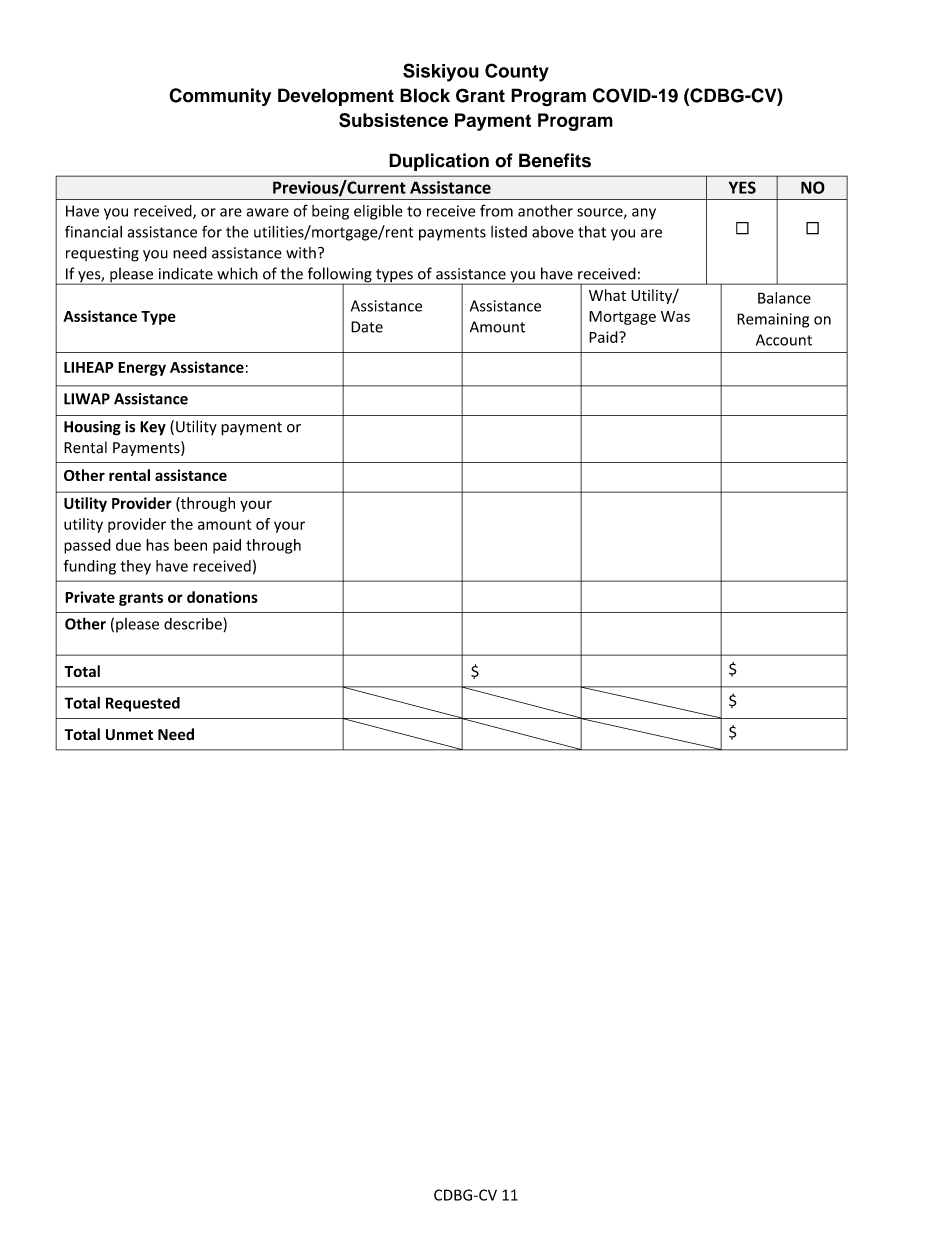 This page has height=1233, width=952. Describe the element at coordinates (129, 735) in the page. I see `Unmet` at that location.
